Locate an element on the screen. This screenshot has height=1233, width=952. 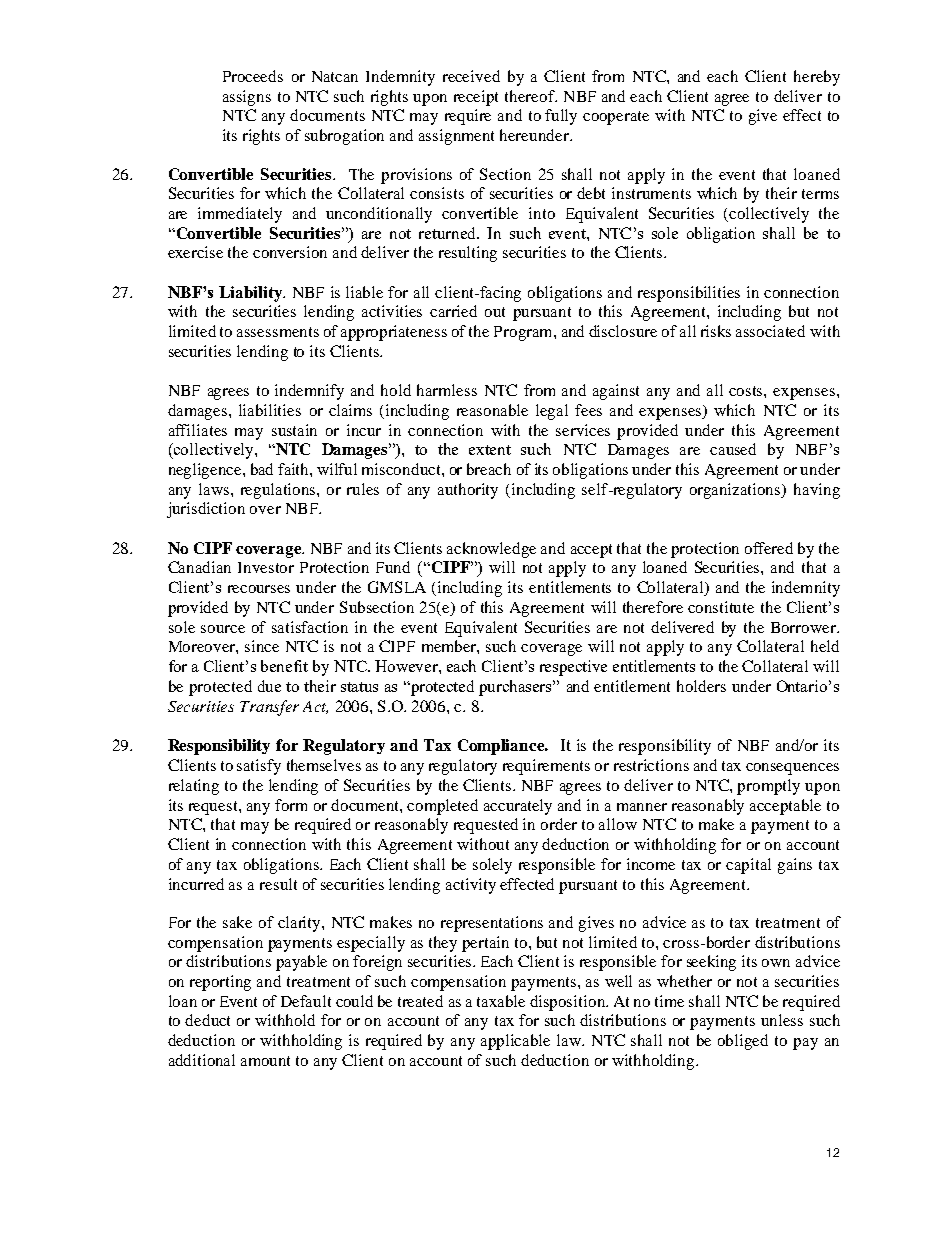
assessments is located at coordinates (278, 332).
